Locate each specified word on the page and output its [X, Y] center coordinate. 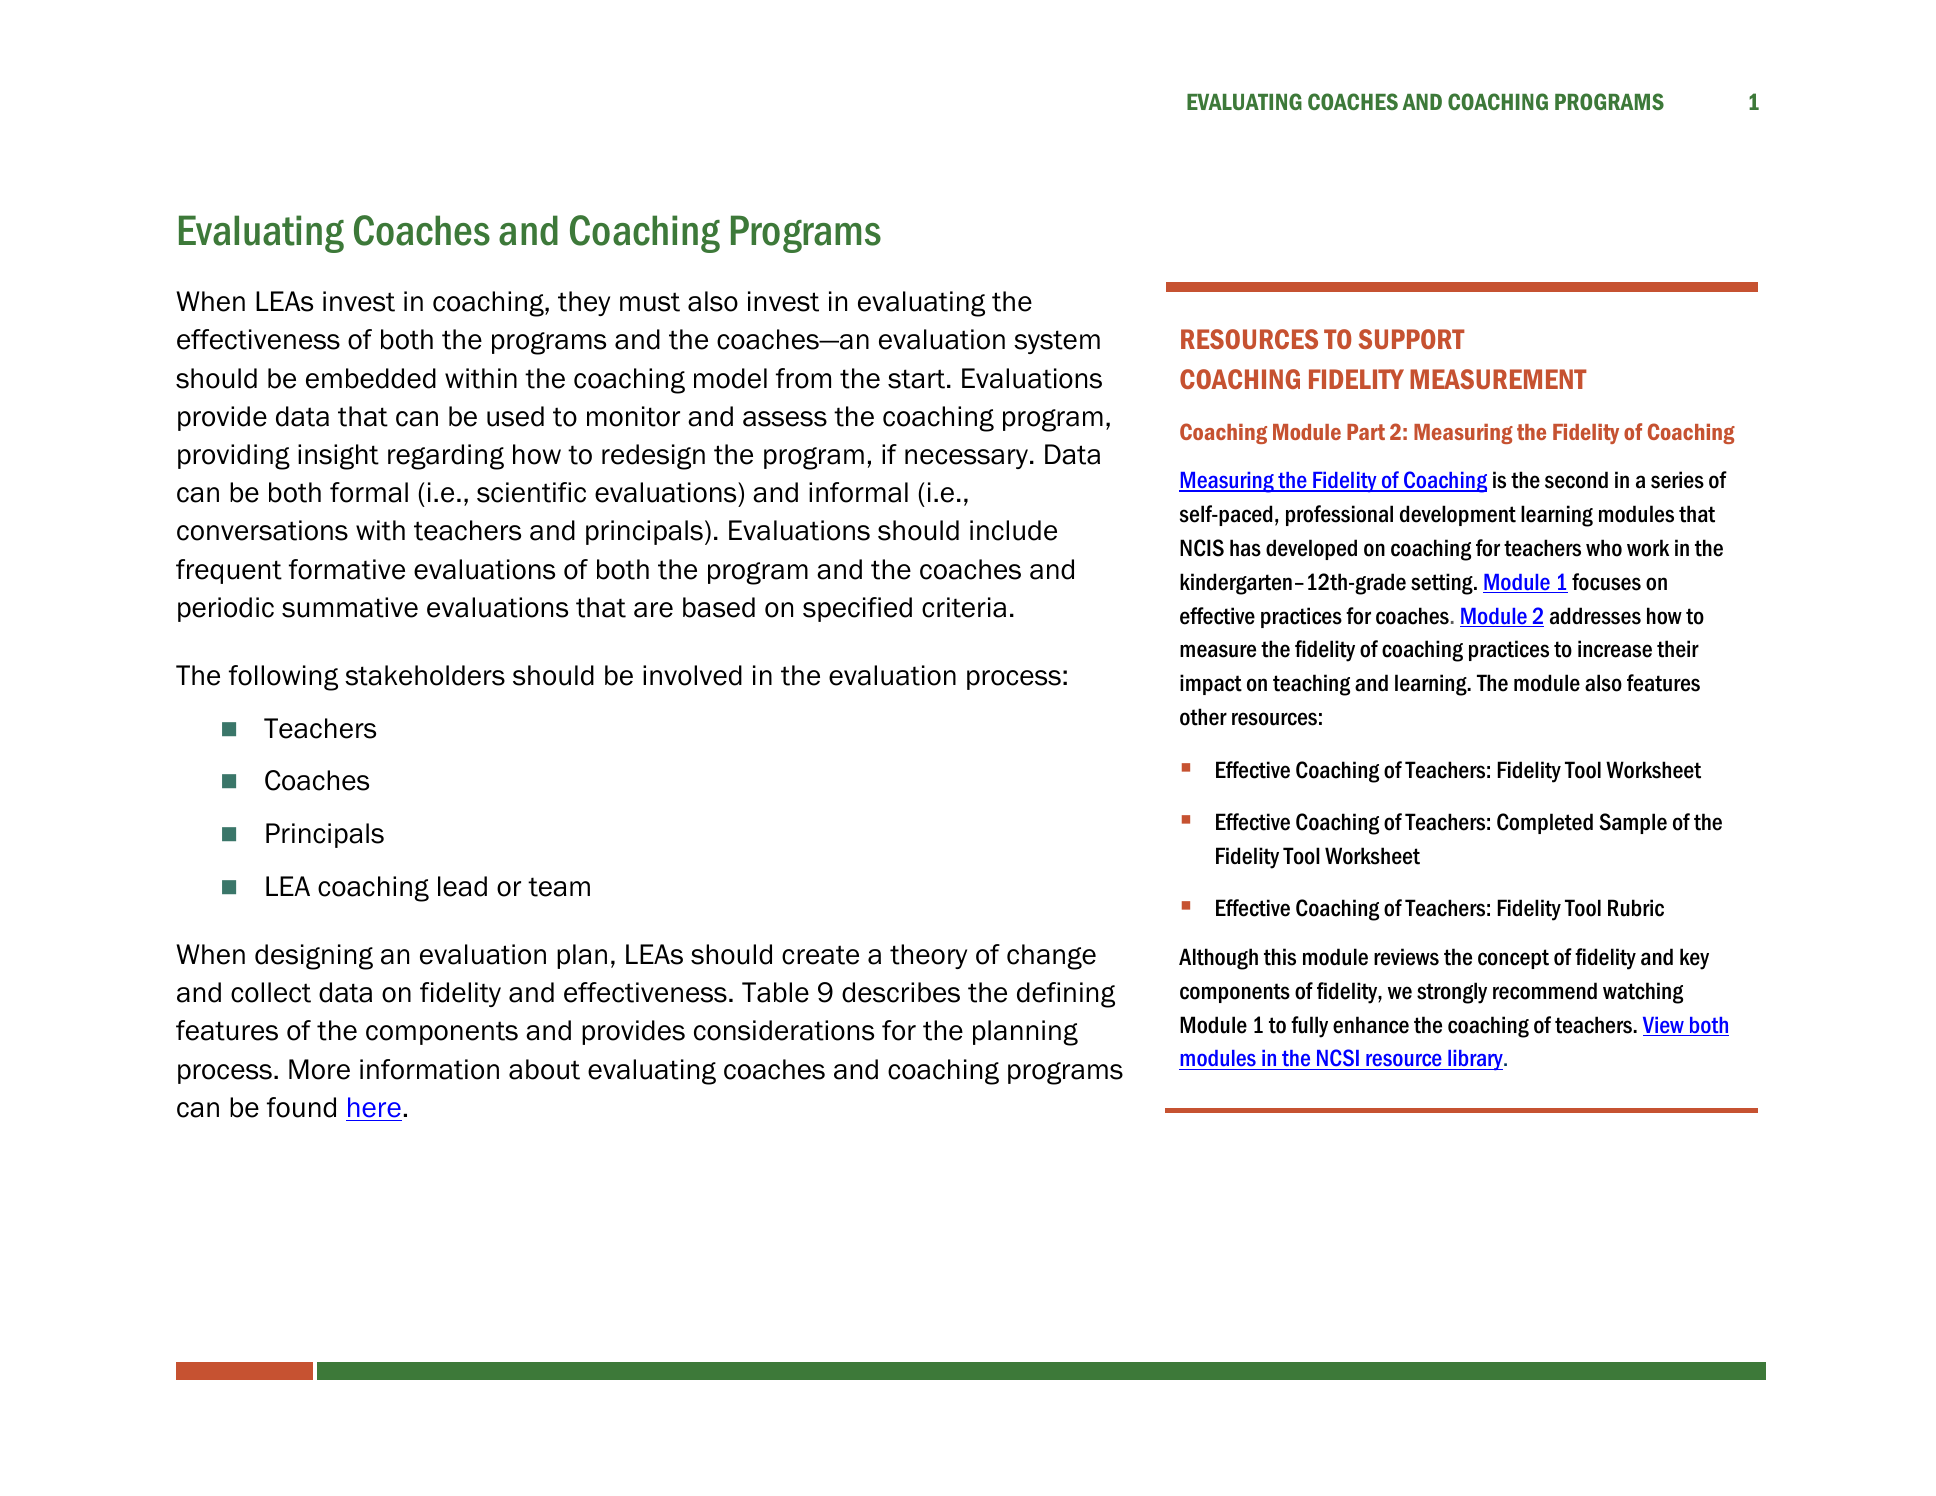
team [559, 887]
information [429, 1069]
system [1057, 342]
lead [462, 886]
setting [1443, 584]
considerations [784, 1030]
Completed [1545, 823]
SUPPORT [1411, 339]
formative [347, 569]
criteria [964, 607]
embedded [371, 378]
